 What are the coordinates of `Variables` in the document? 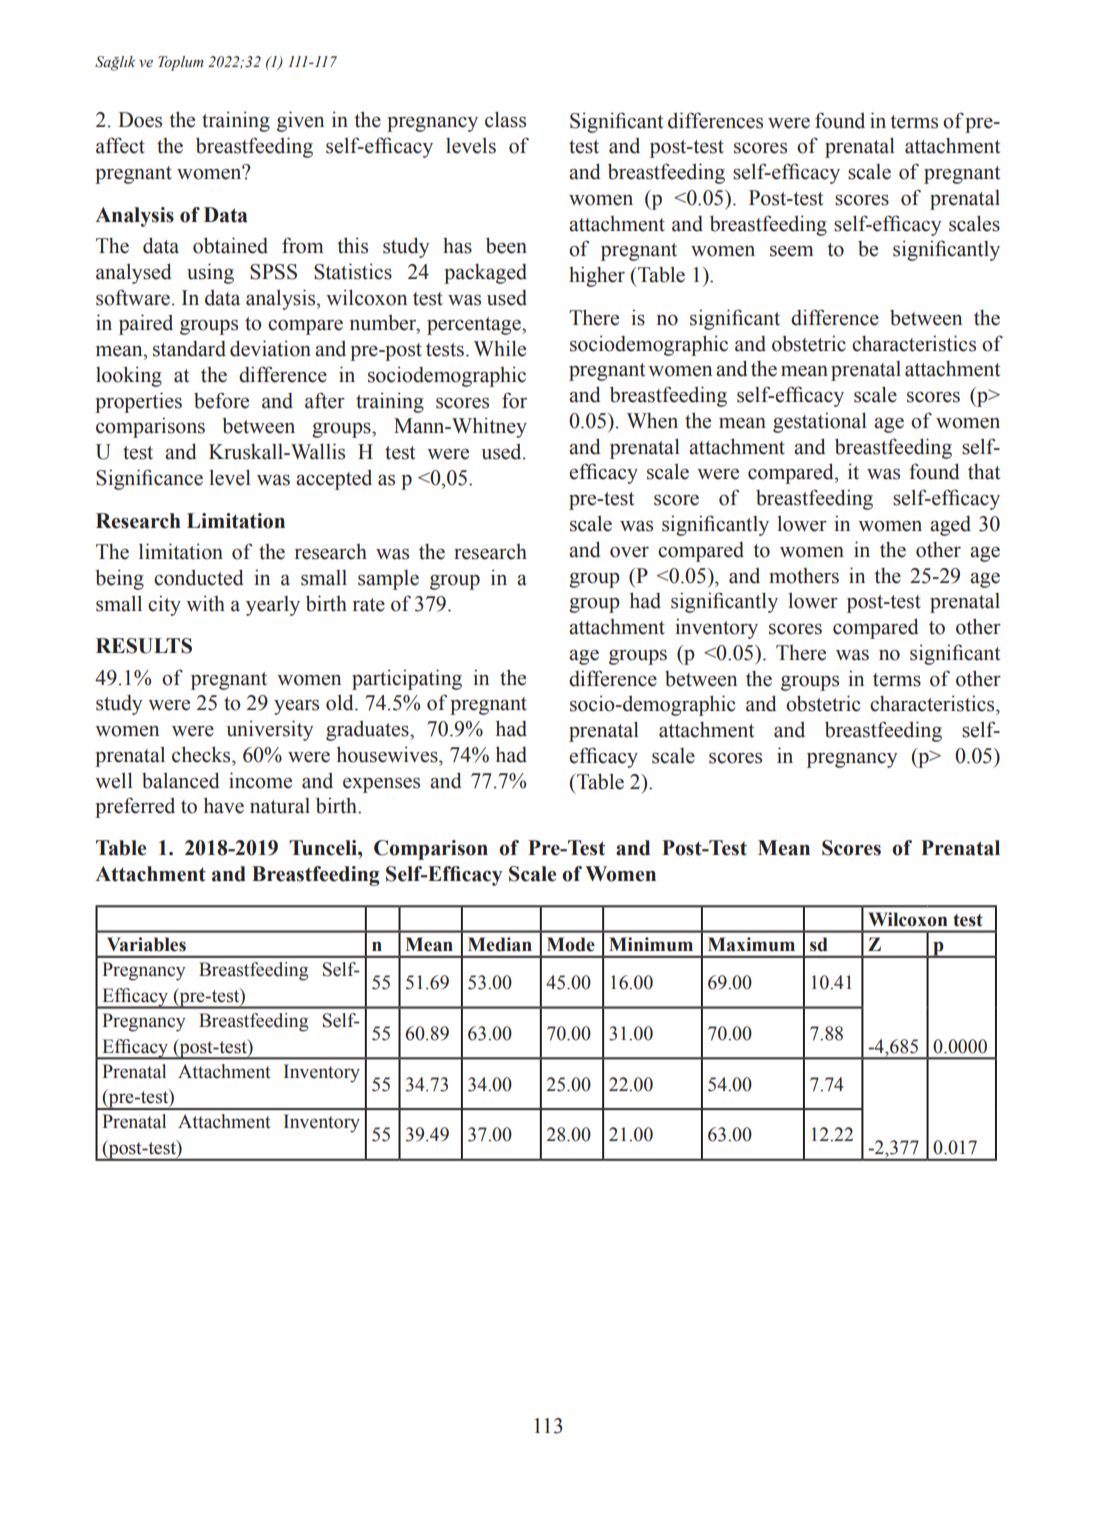 It's located at (146, 944).
